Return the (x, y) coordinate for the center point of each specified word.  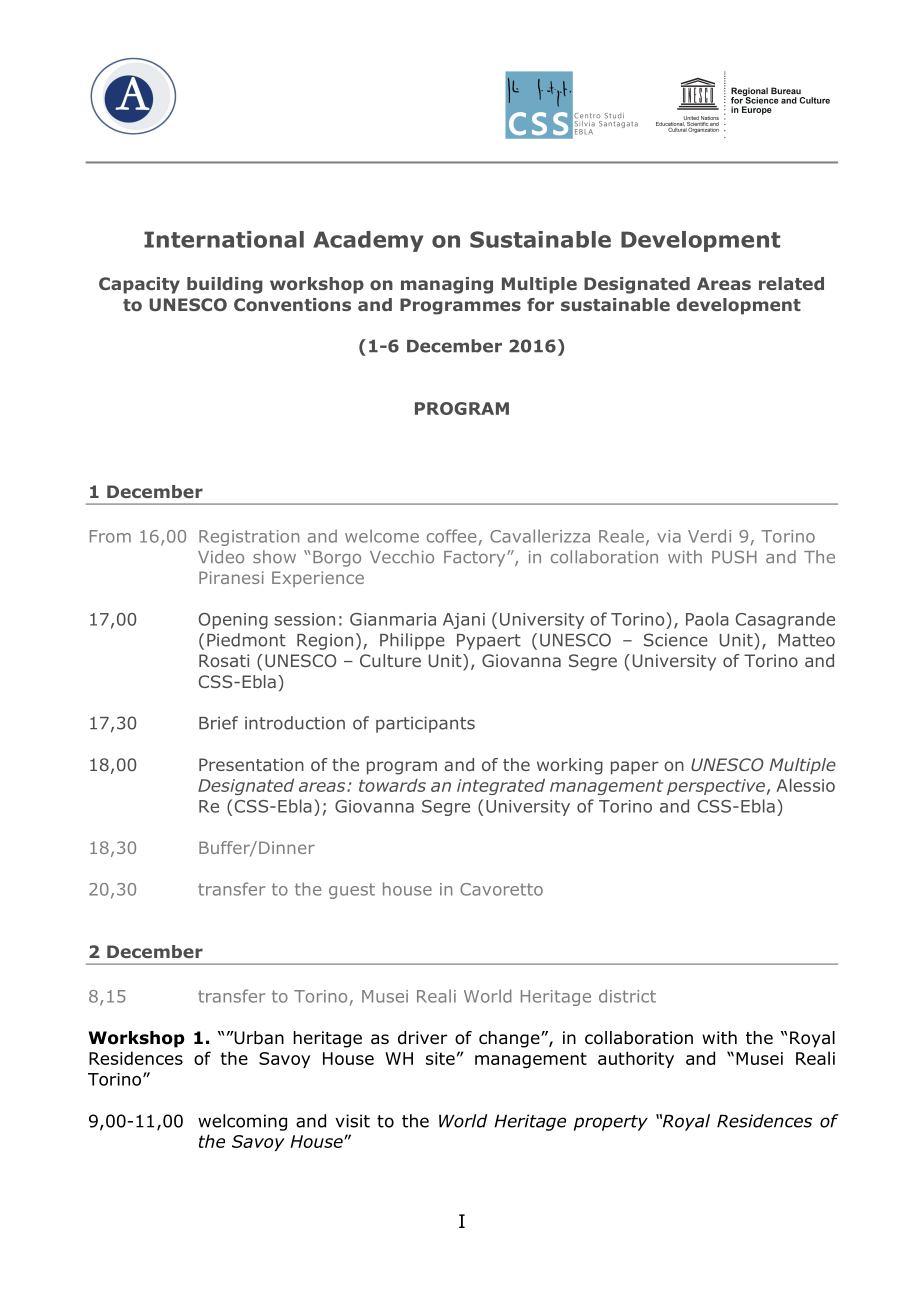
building (225, 285)
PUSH (734, 557)
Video (221, 557)
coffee (451, 536)
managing (447, 285)
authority (636, 1059)
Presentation (251, 764)
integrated (501, 786)
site (440, 1058)
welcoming (242, 1122)
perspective (716, 787)
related (791, 283)
